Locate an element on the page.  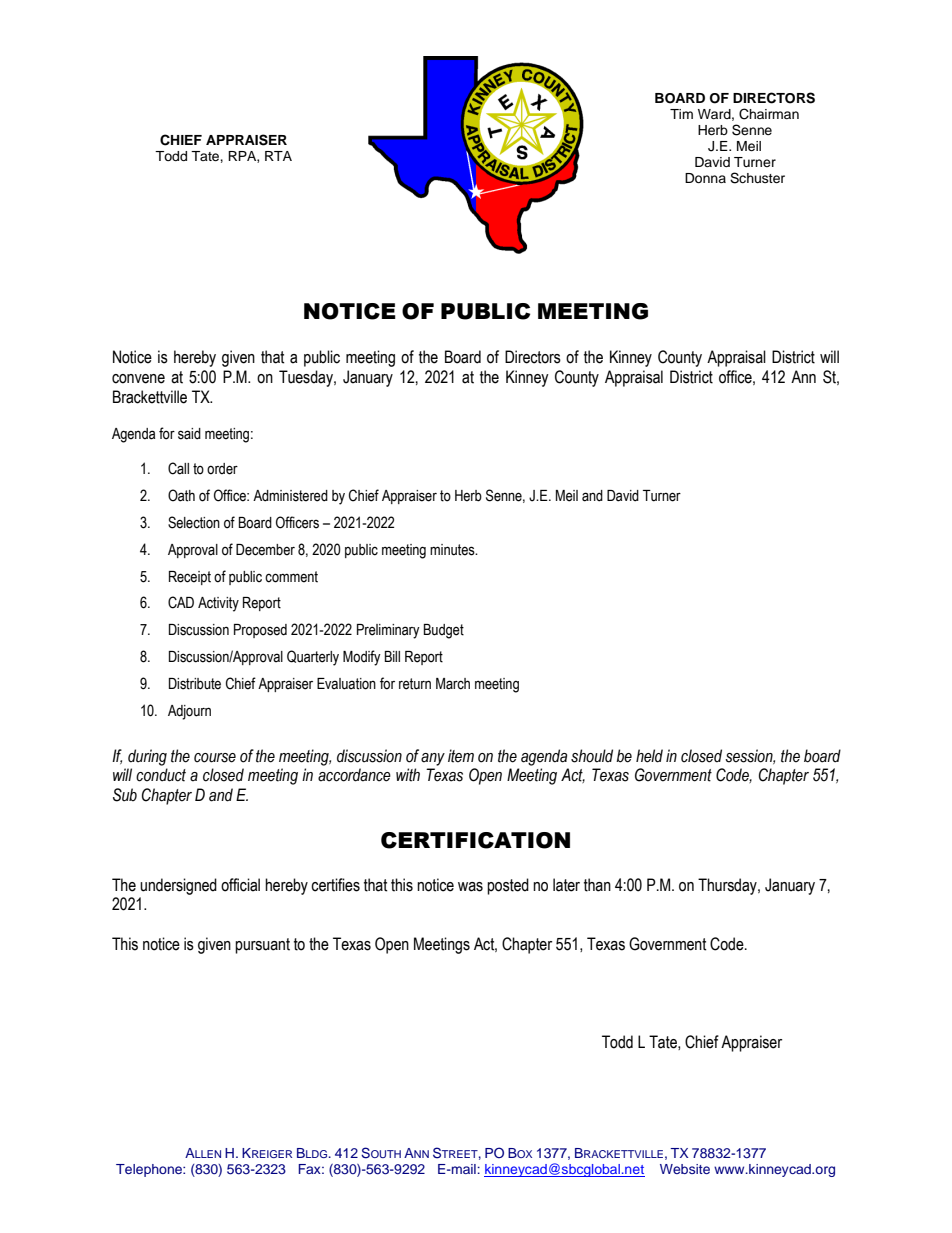
Telephone is located at coordinates (150, 1170).
